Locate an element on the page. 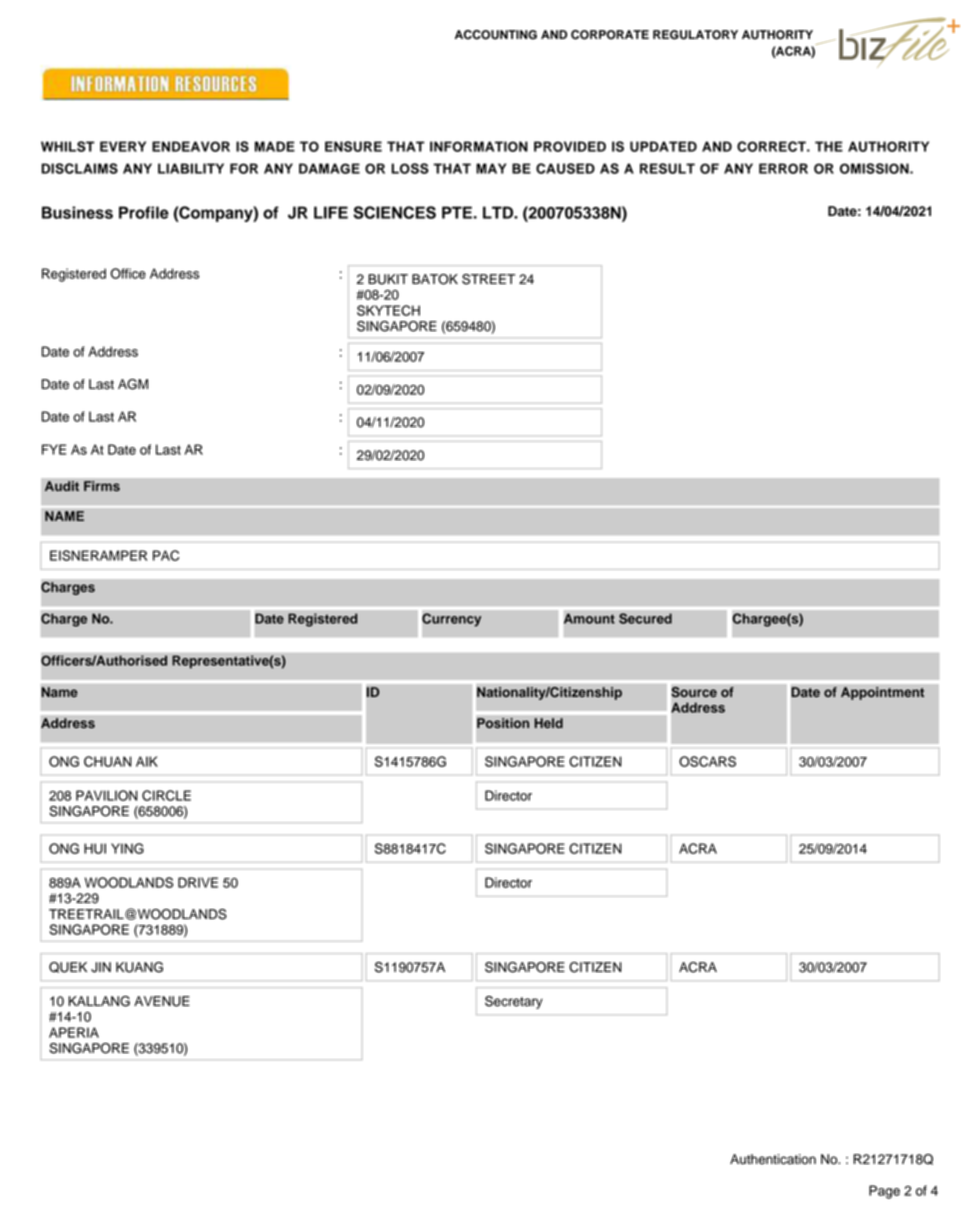  ACCOUNTING is located at coordinates (496, 35).
